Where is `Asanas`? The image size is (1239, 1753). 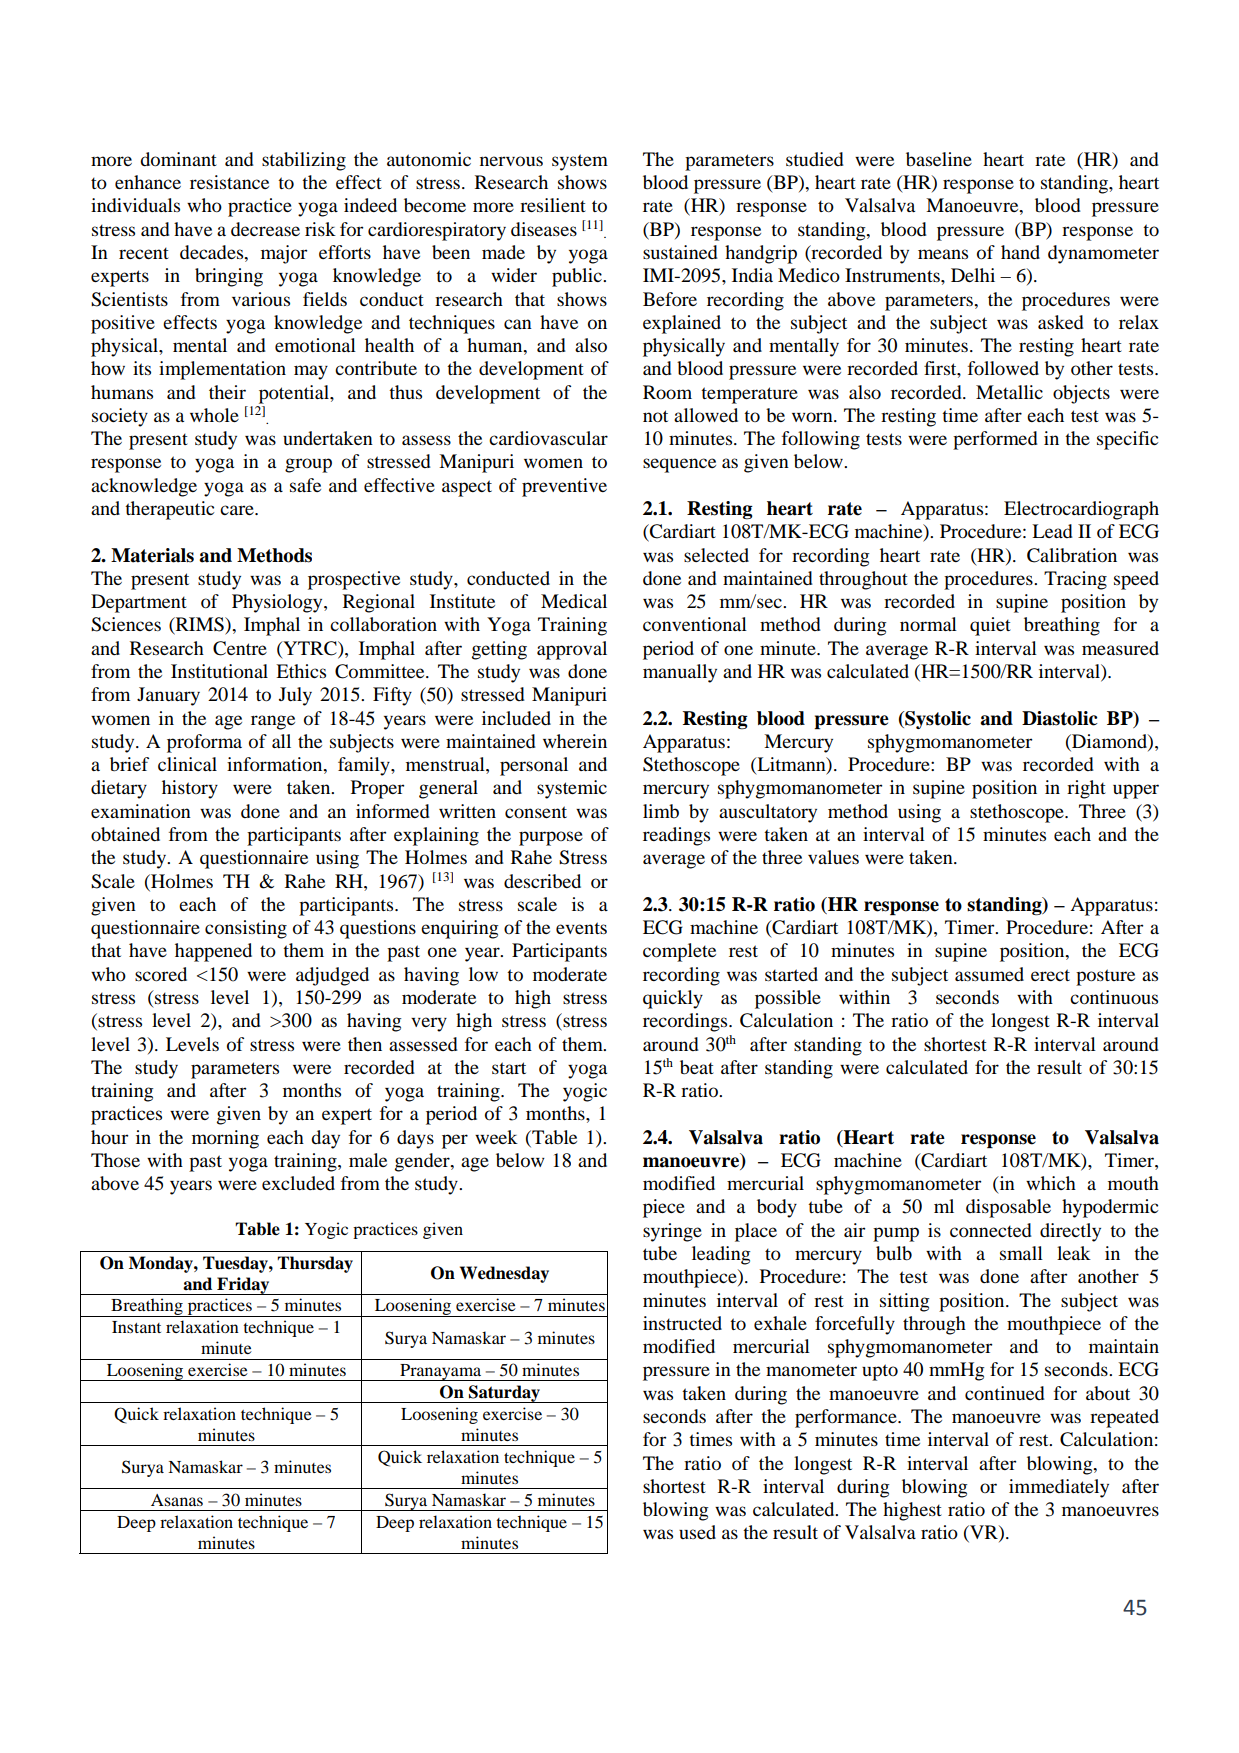
Asanas is located at coordinates (177, 1500).
